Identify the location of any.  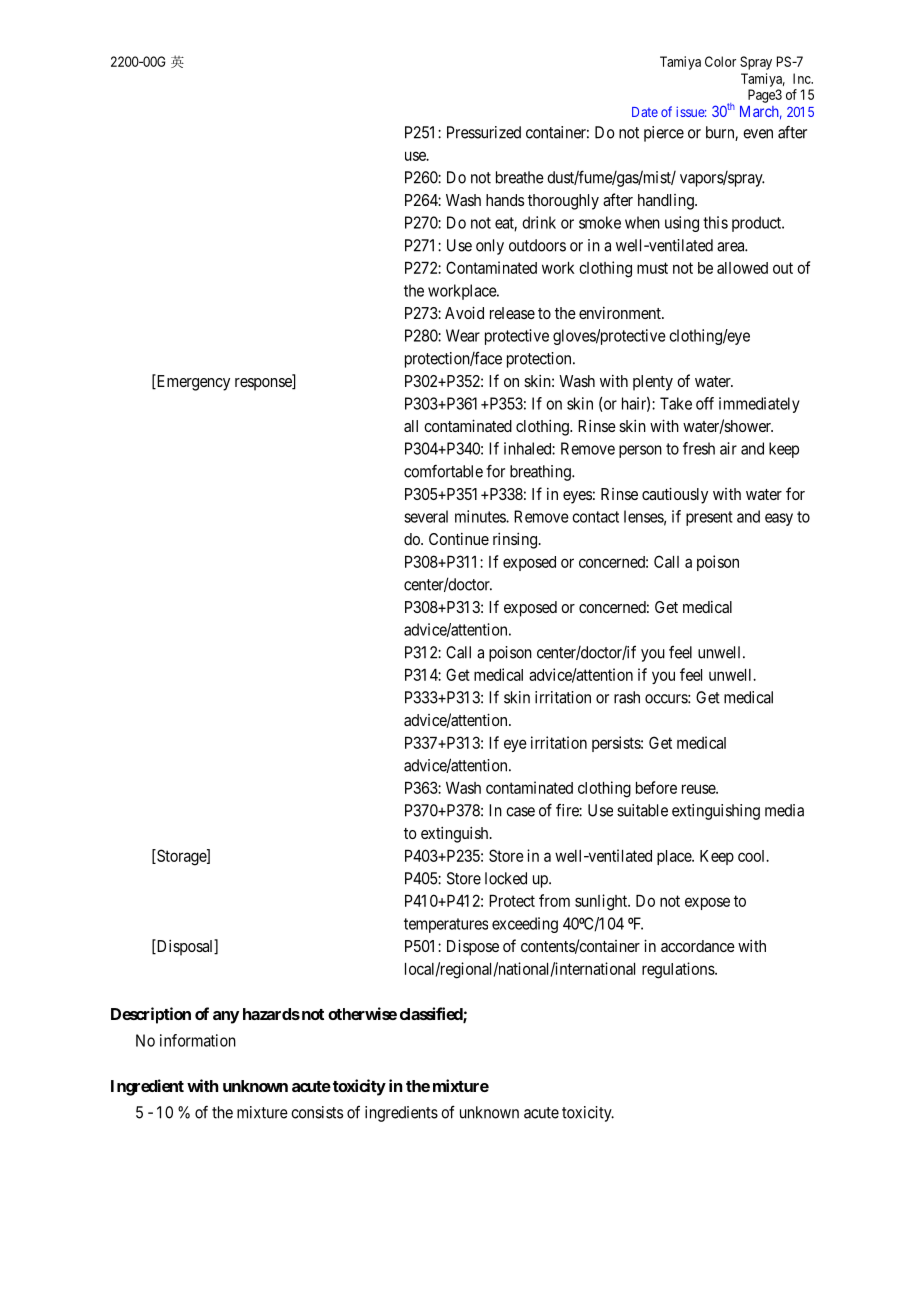
(226, 1017).
